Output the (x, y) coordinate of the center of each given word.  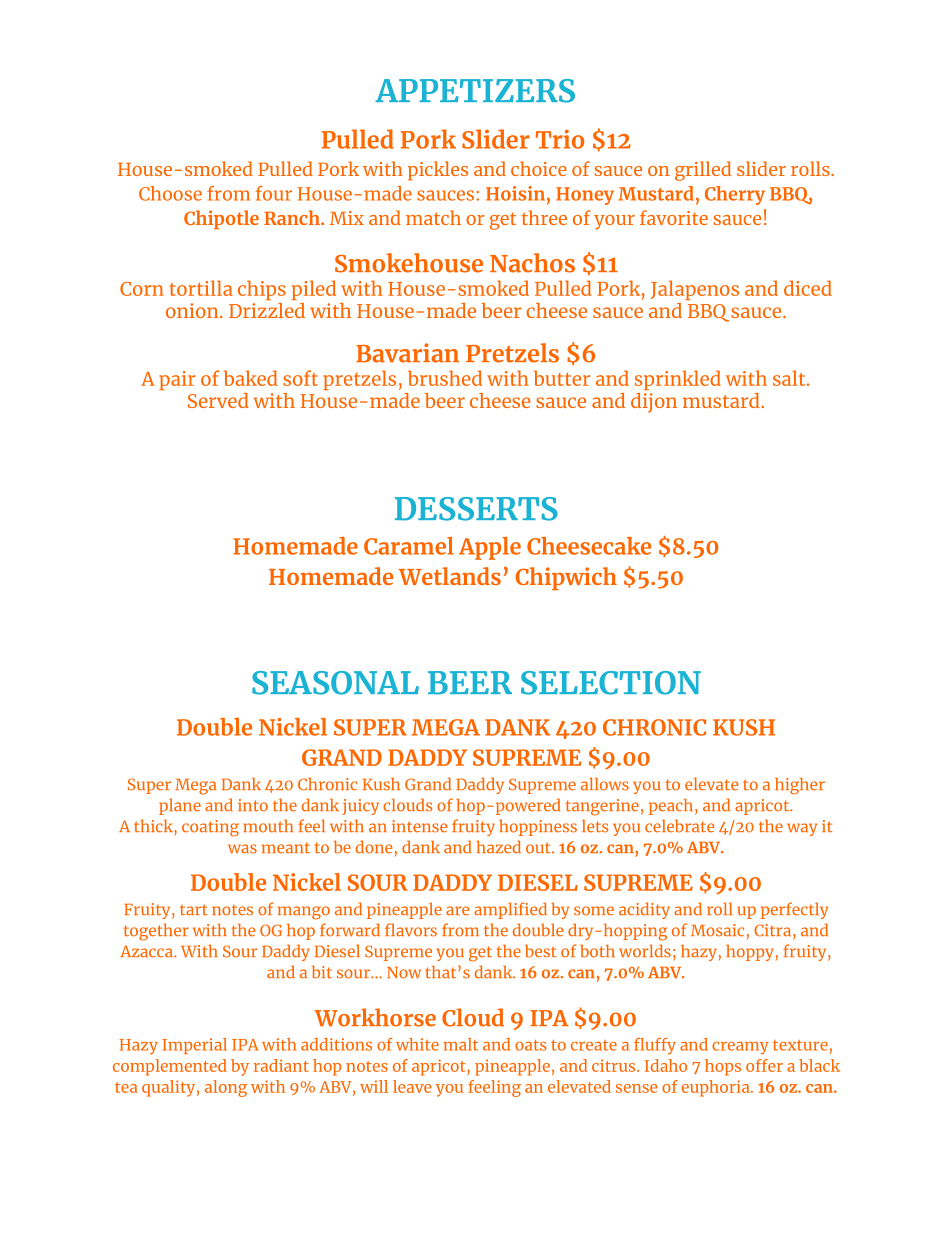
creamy (740, 1048)
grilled (703, 171)
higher (800, 786)
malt (460, 1044)
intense (419, 826)
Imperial (194, 1046)
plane (180, 806)
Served (218, 400)
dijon (654, 403)
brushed (445, 378)
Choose (170, 193)
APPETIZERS (475, 91)
